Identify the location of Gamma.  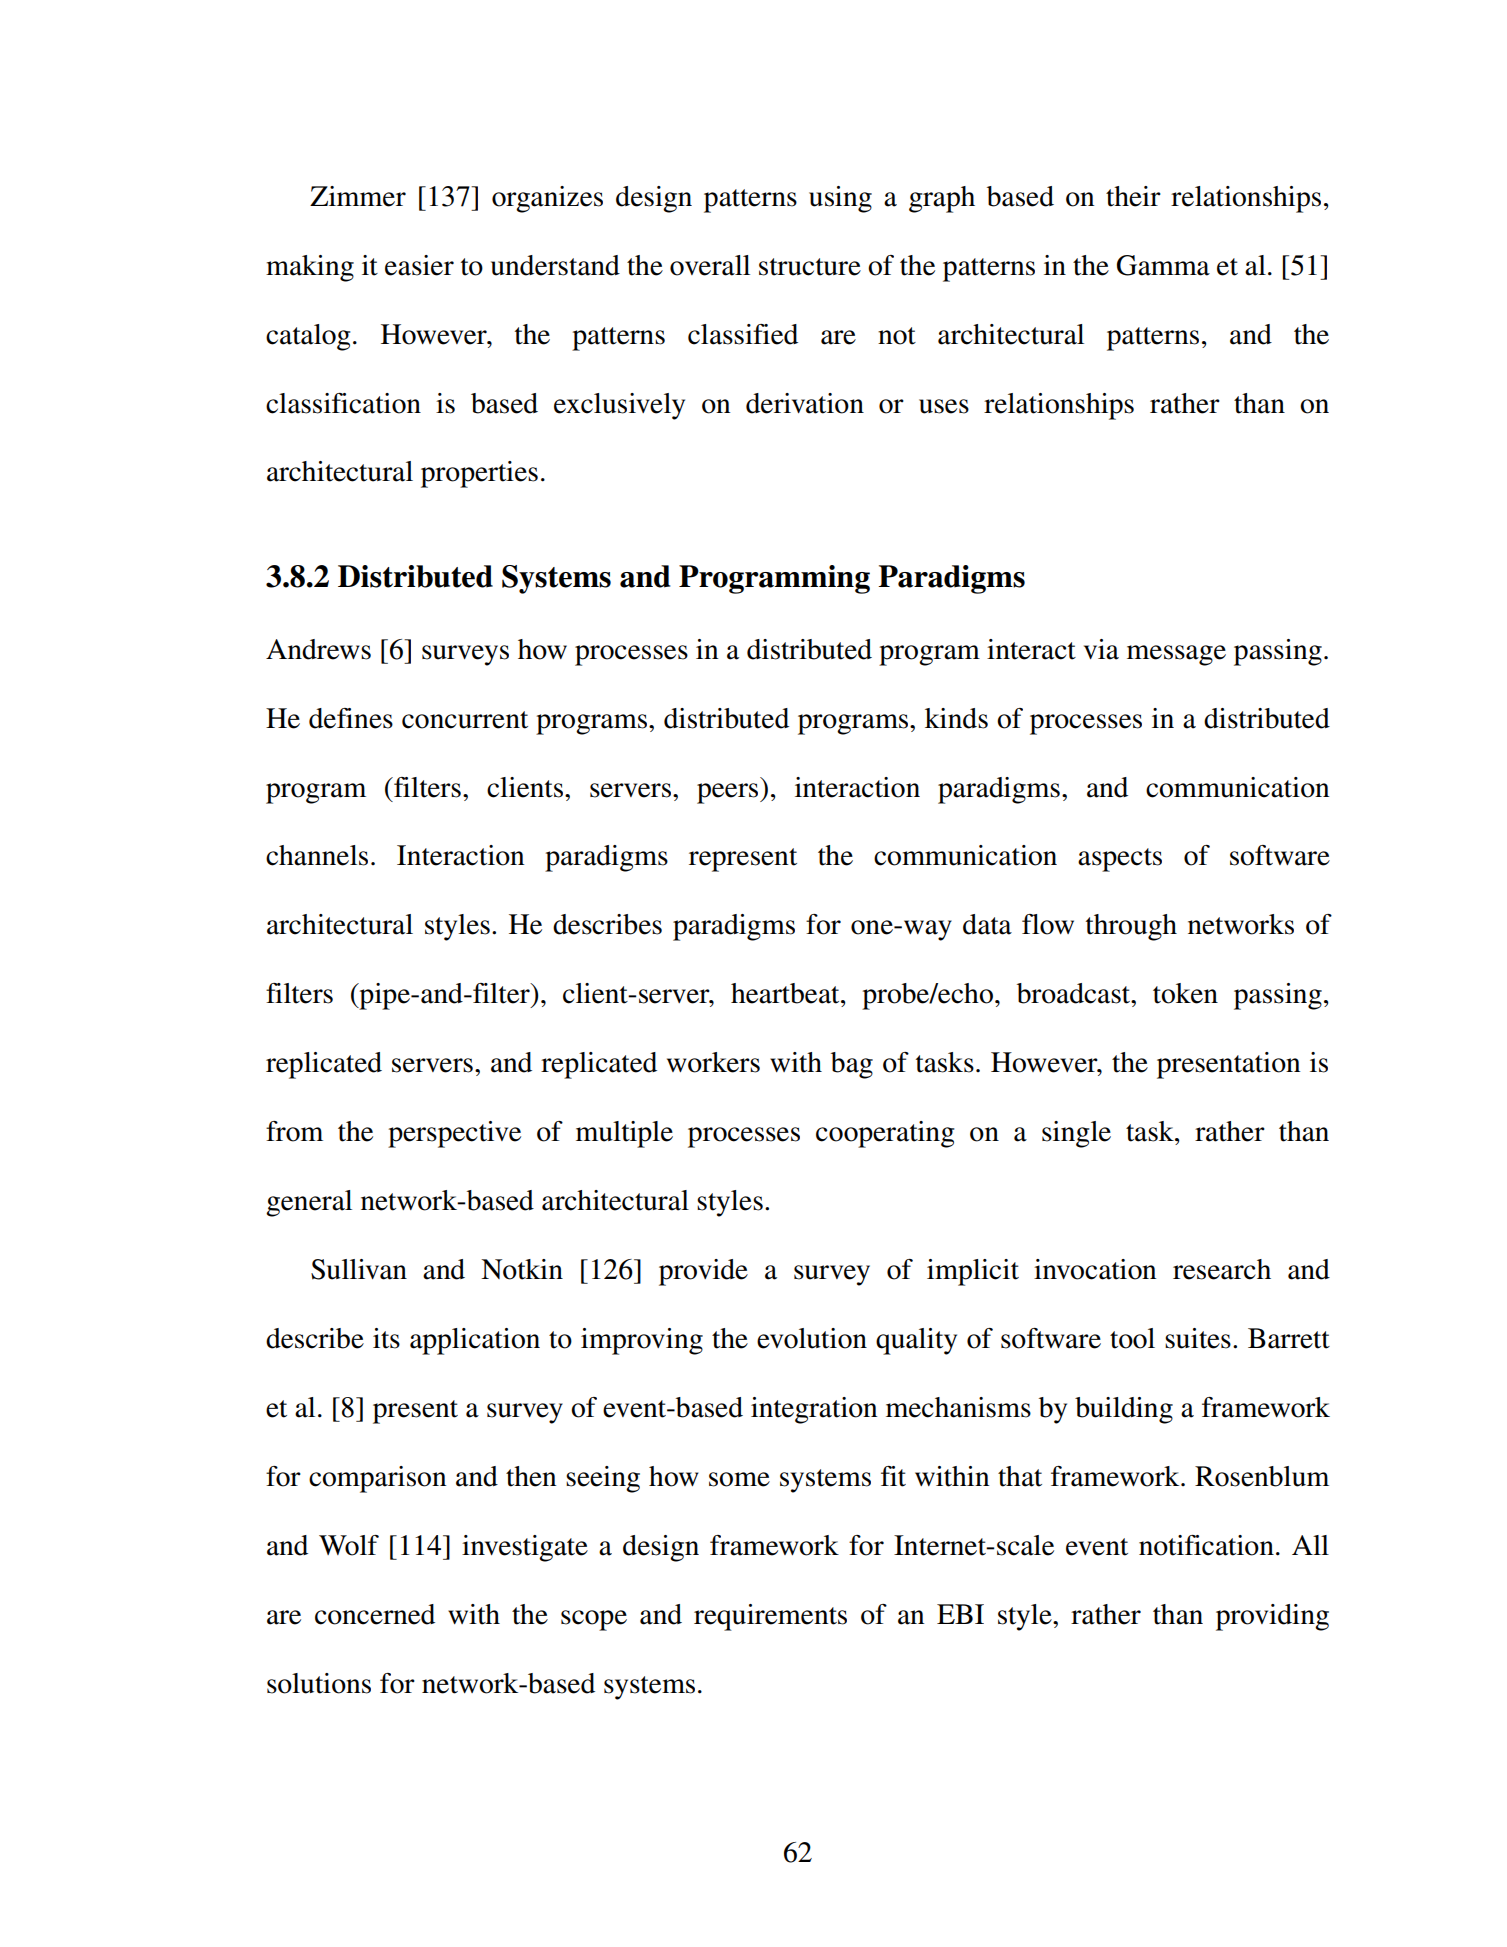
(1163, 265).
